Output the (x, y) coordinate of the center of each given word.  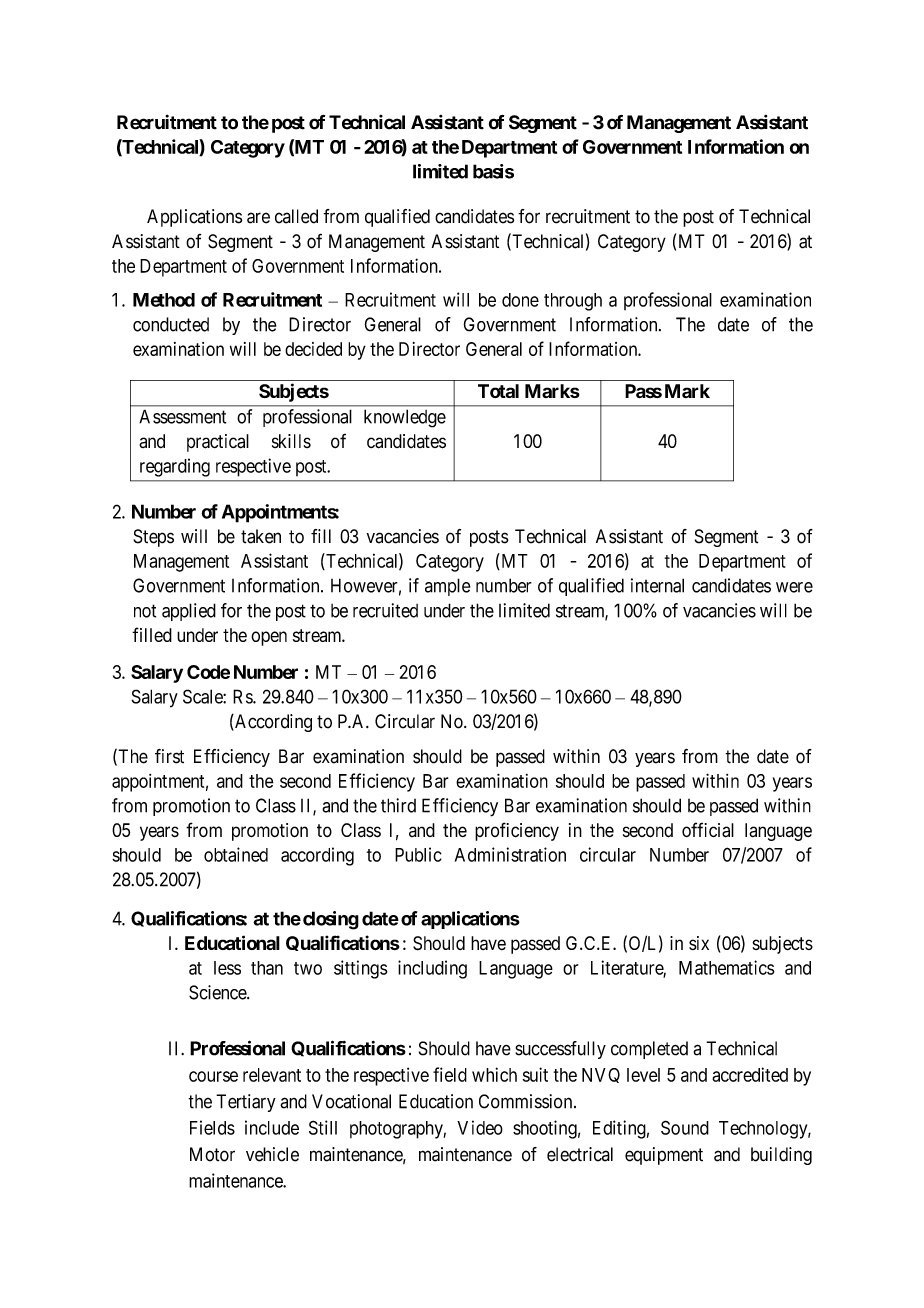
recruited (385, 610)
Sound (685, 1127)
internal (657, 585)
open (269, 638)
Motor (212, 1154)
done (520, 300)
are (258, 218)
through (573, 302)
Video (480, 1127)
